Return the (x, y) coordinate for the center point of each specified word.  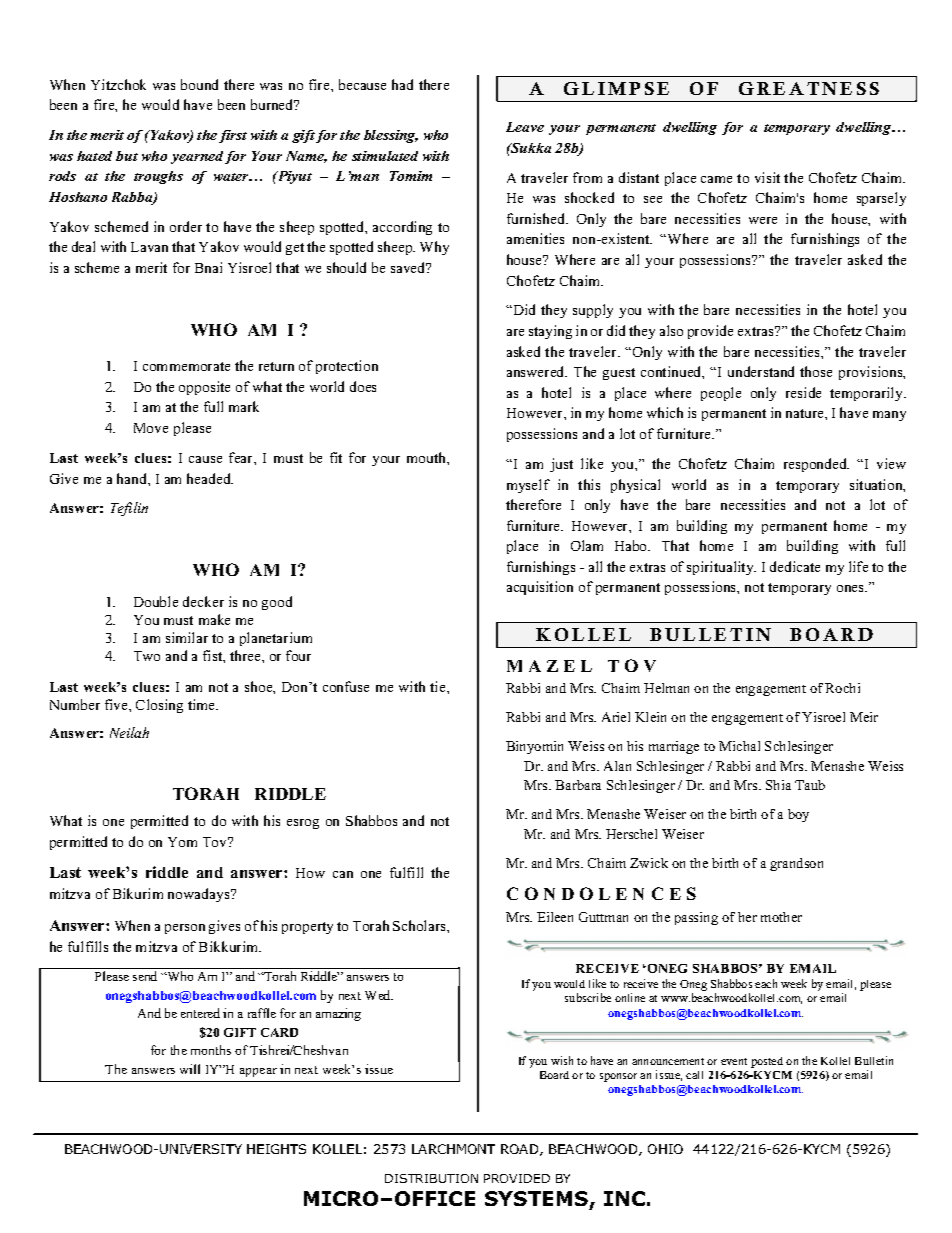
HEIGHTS (276, 1149)
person (185, 929)
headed (210, 478)
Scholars (420, 925)
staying (550, 332)
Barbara (578, 785)
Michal (739, 746)
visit (767, 177)
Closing (159, 706)
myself (528, 486)
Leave (525, 127)
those (816, 371)
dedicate (795, 566)
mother (781, 917)
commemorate (186, 366)
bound (199, 84)
